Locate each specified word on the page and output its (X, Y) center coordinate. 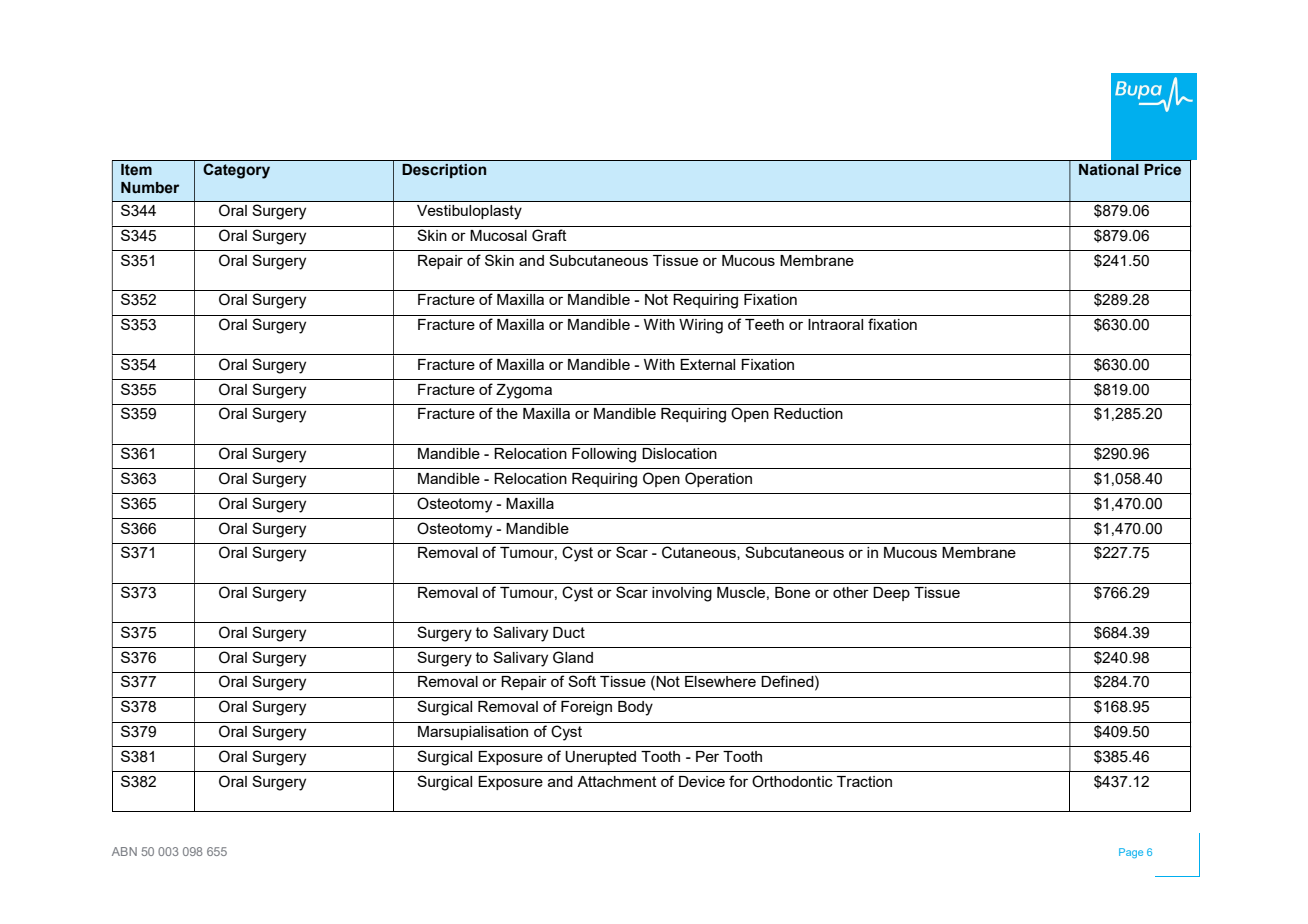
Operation (718, 479)
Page (1131, 853)
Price (1163, 169)
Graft (549, 235)
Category (236, 171)
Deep (891, 594)
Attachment (617, 781)
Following (604, 455)
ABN (124, 851)
